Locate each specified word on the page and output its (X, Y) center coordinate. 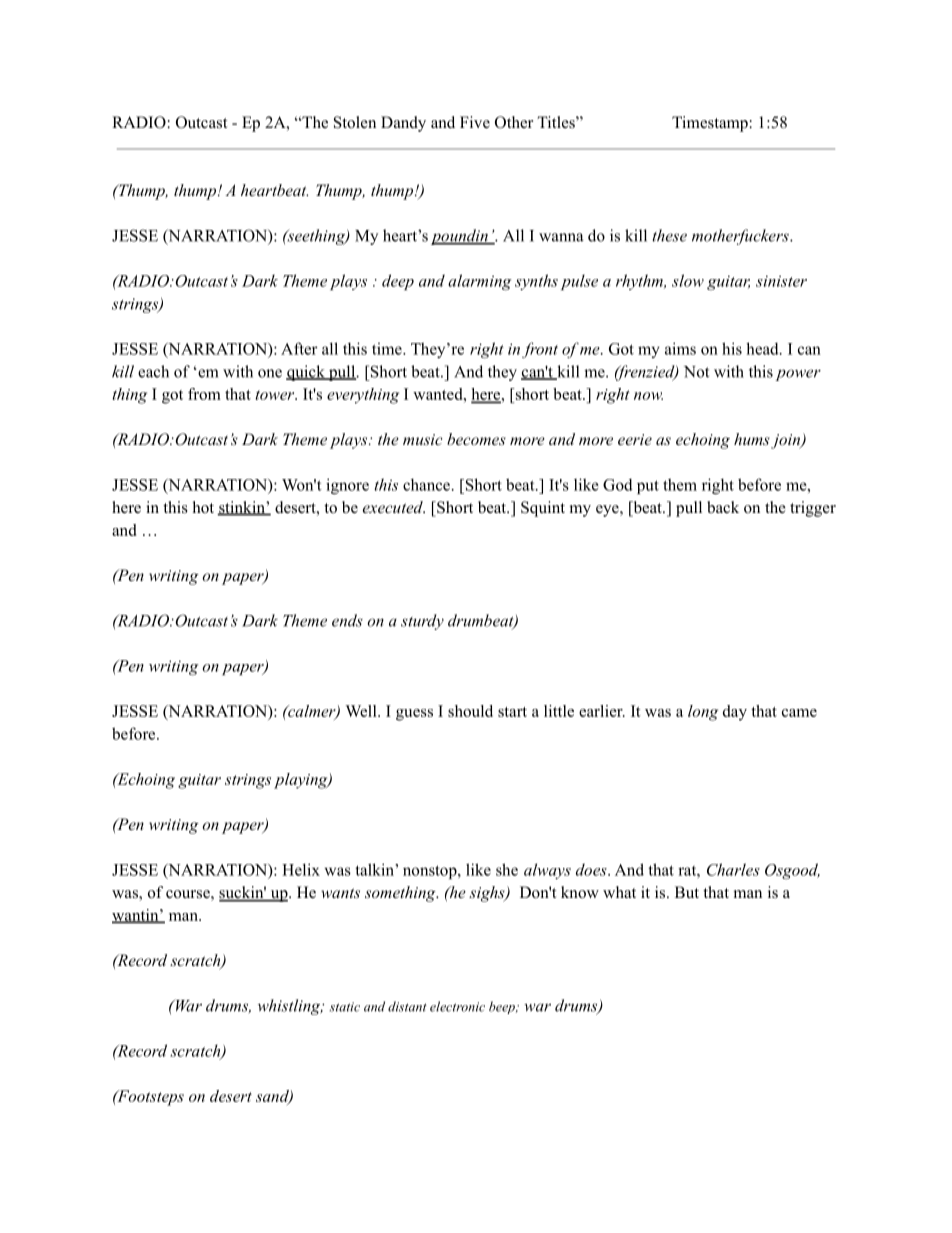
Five (475, 122)
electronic (457, 1006)
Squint (543, 509)
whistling (290, 1007)
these (669, 235)
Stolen (355, 122)
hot (203, 507)
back (723, 507)
